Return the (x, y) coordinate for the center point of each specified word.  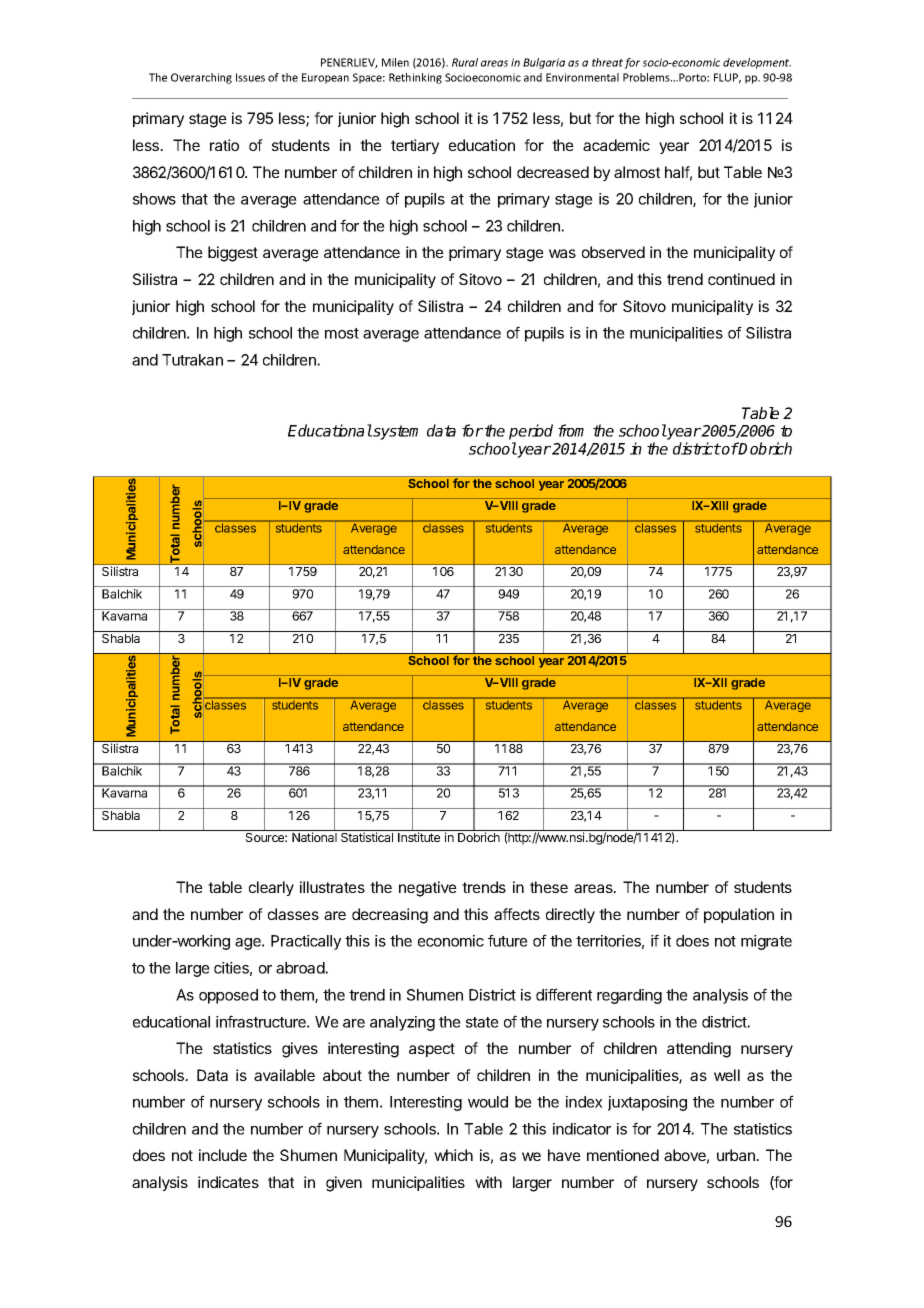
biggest (233, 254)
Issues (250, 77)
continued (741, 279)
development (757, 63)
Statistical (367, 837)
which (453, 1155)
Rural (465, 62)
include (223, 1155)
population (739, 915)
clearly (271, 888)
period (531, 432)
